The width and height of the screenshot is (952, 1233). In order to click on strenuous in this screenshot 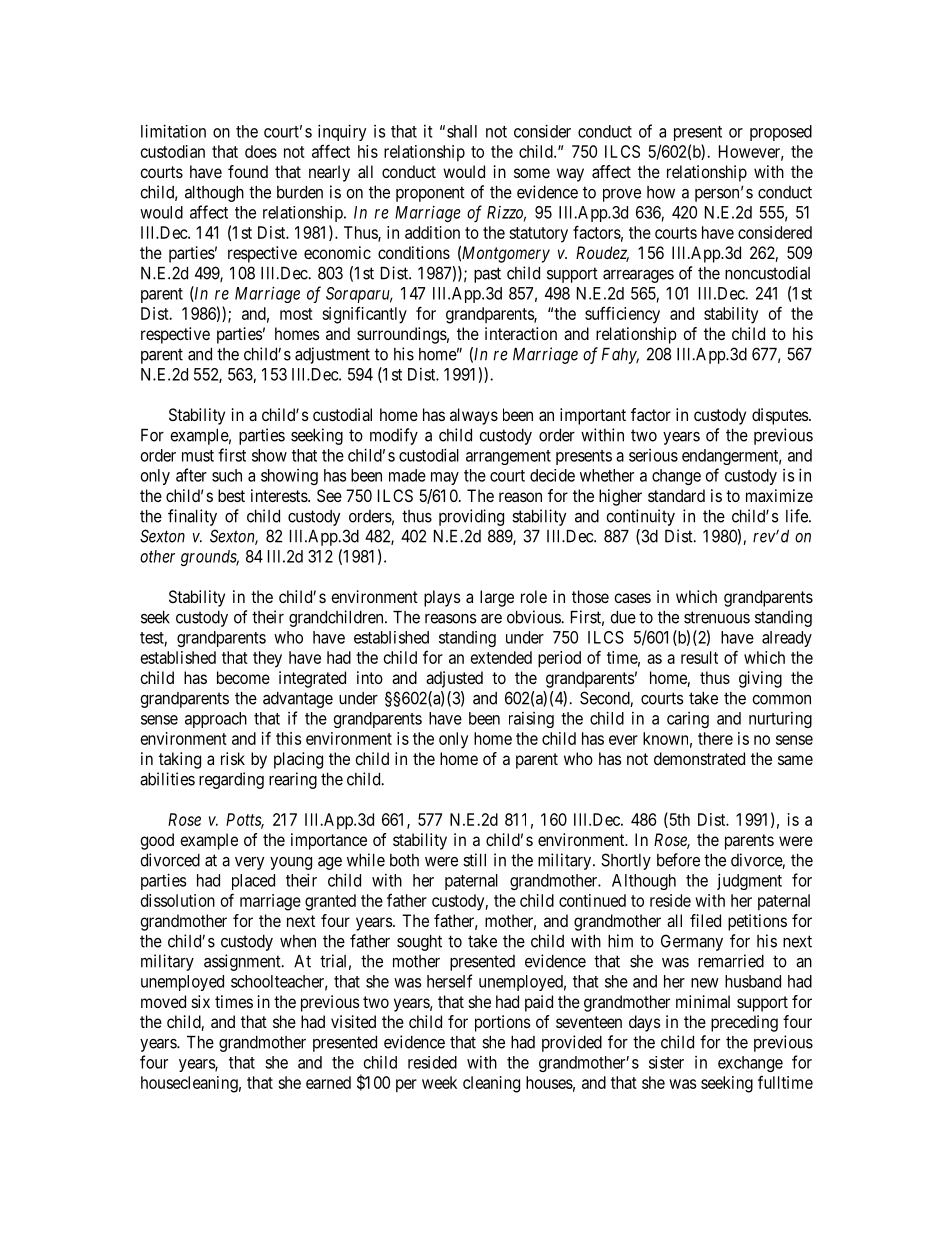, I will do `click(717, 617)`.
